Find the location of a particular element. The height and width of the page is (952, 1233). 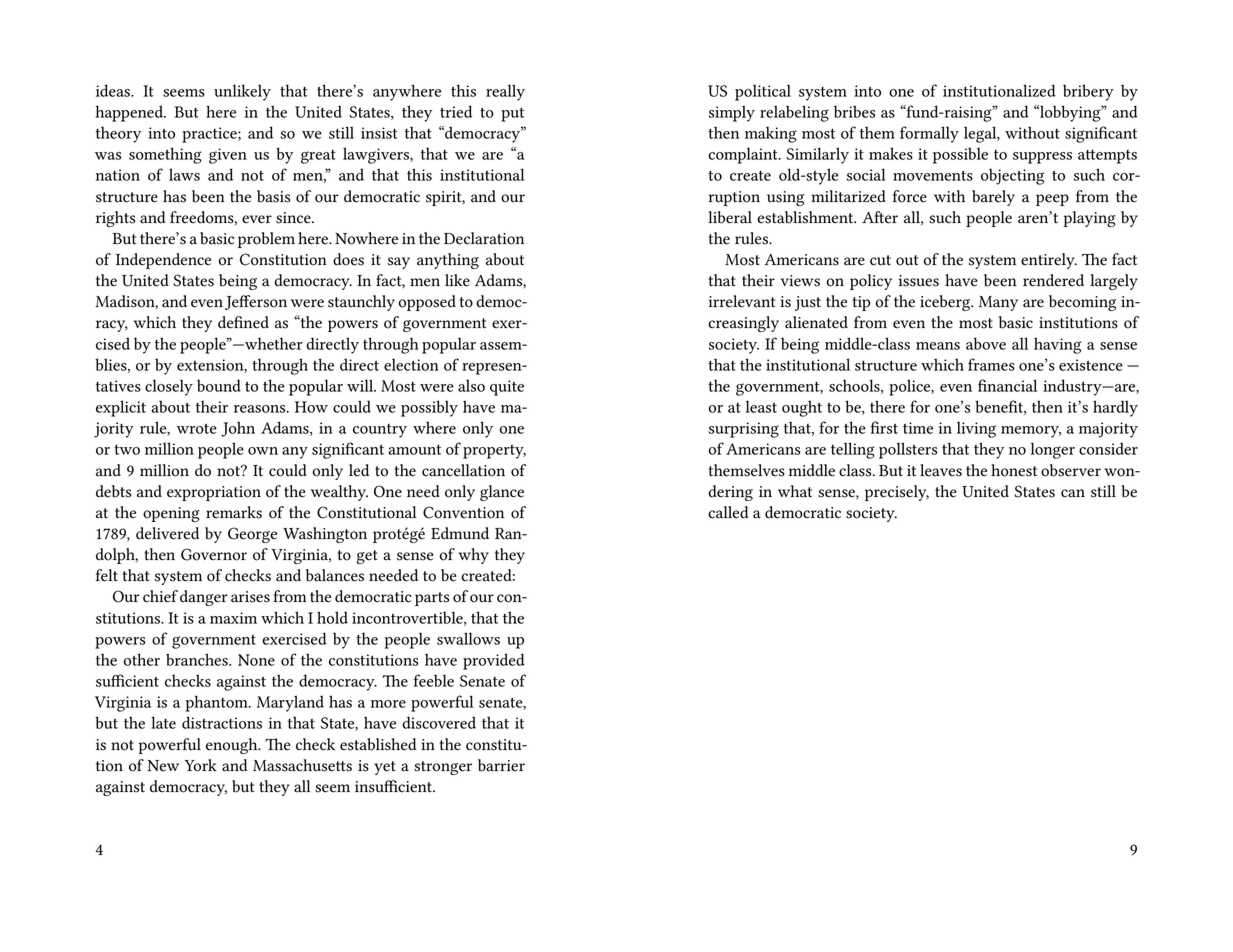

formally is located at coordinates (929, 134).
